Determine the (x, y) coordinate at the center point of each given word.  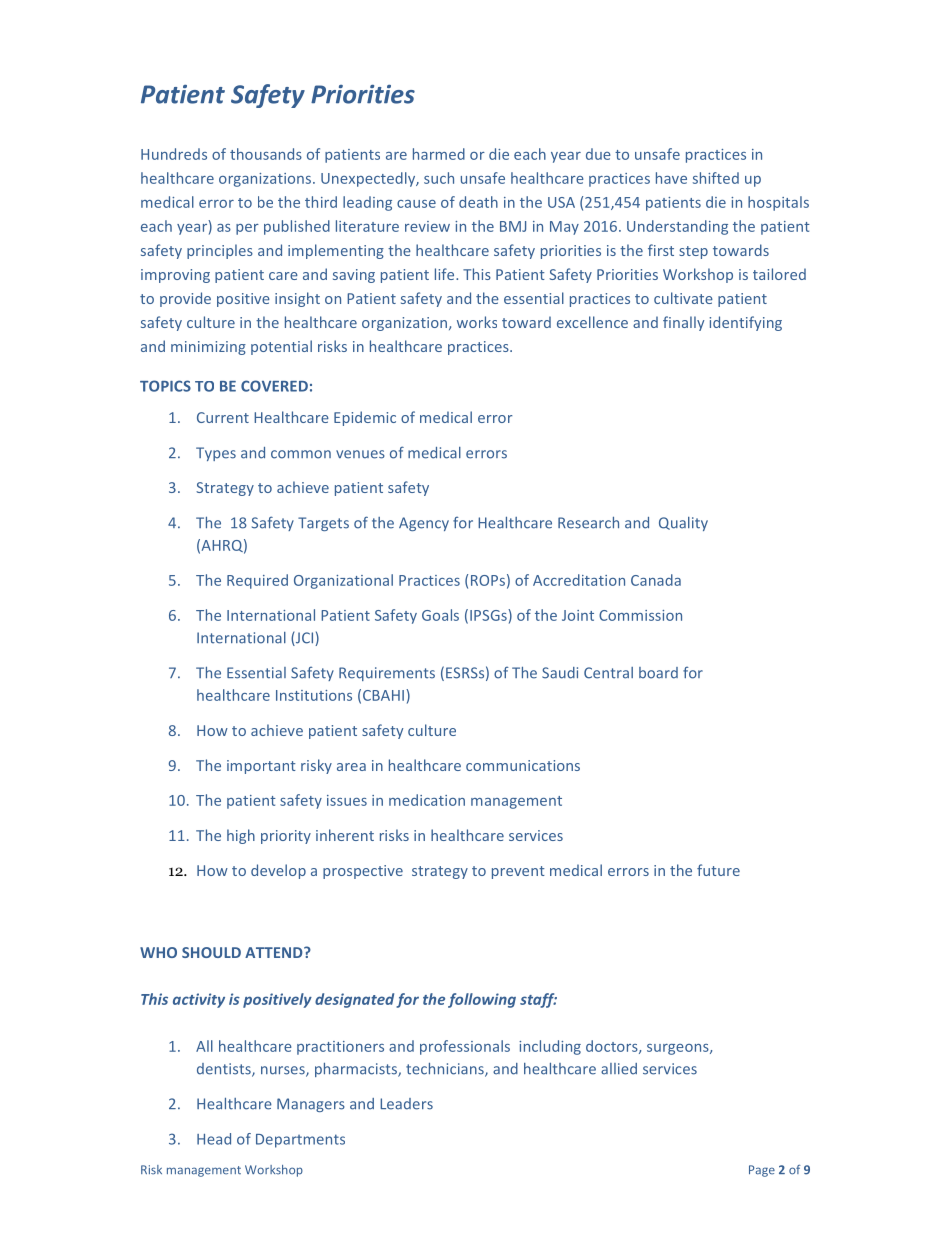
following (482, 1000)
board (658, 673)
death (478, 202)
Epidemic (365, 418)
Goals (440, 615)
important (261, 767)
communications (523, 765)
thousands (266, 154)
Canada (656, 580)
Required (257, 581)
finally (683, 323)
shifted (716, 178)
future (718, 870)
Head (214, 1139)
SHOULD (211, 952)
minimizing (208, 348)
